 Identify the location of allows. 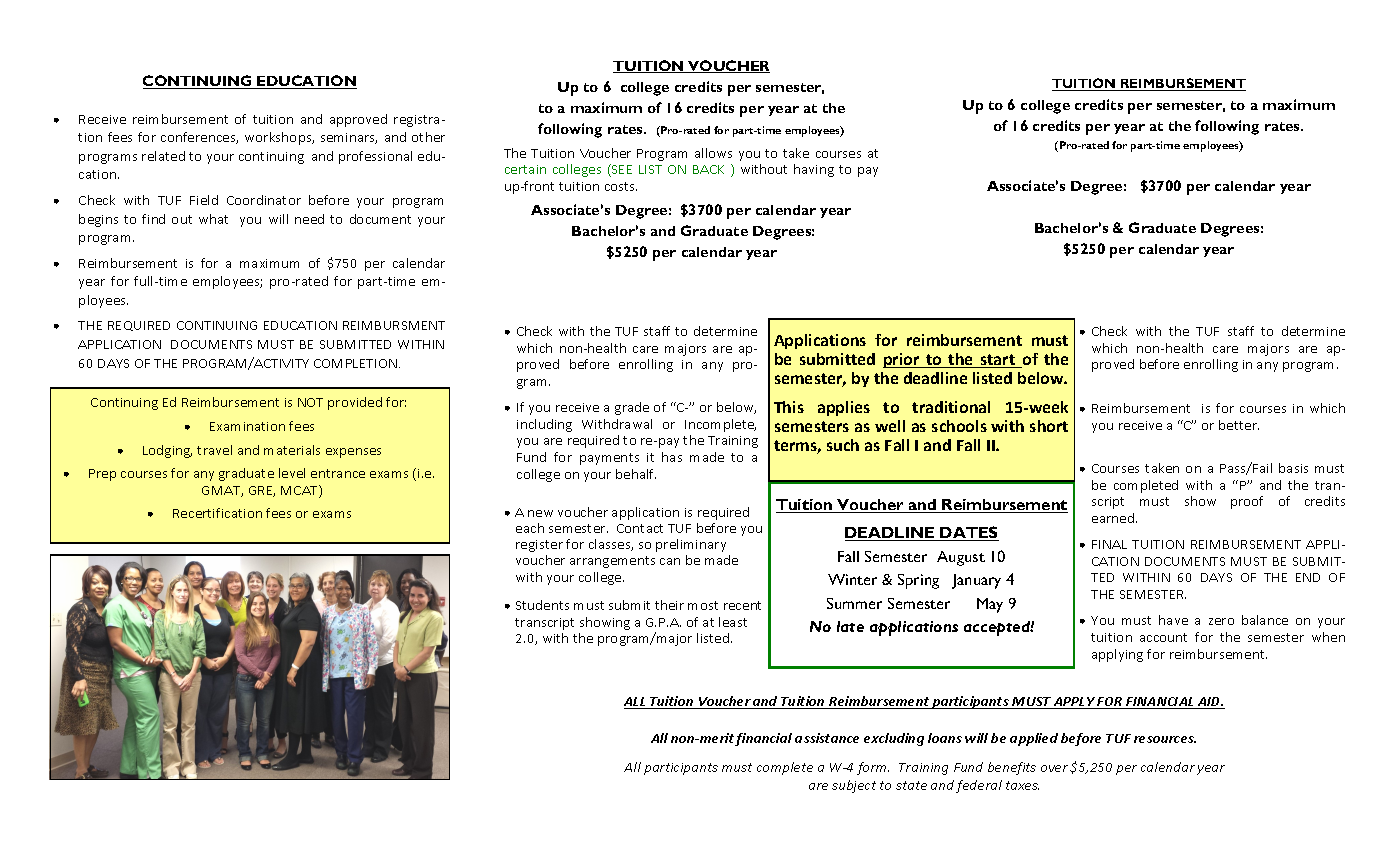
(713, 153).
